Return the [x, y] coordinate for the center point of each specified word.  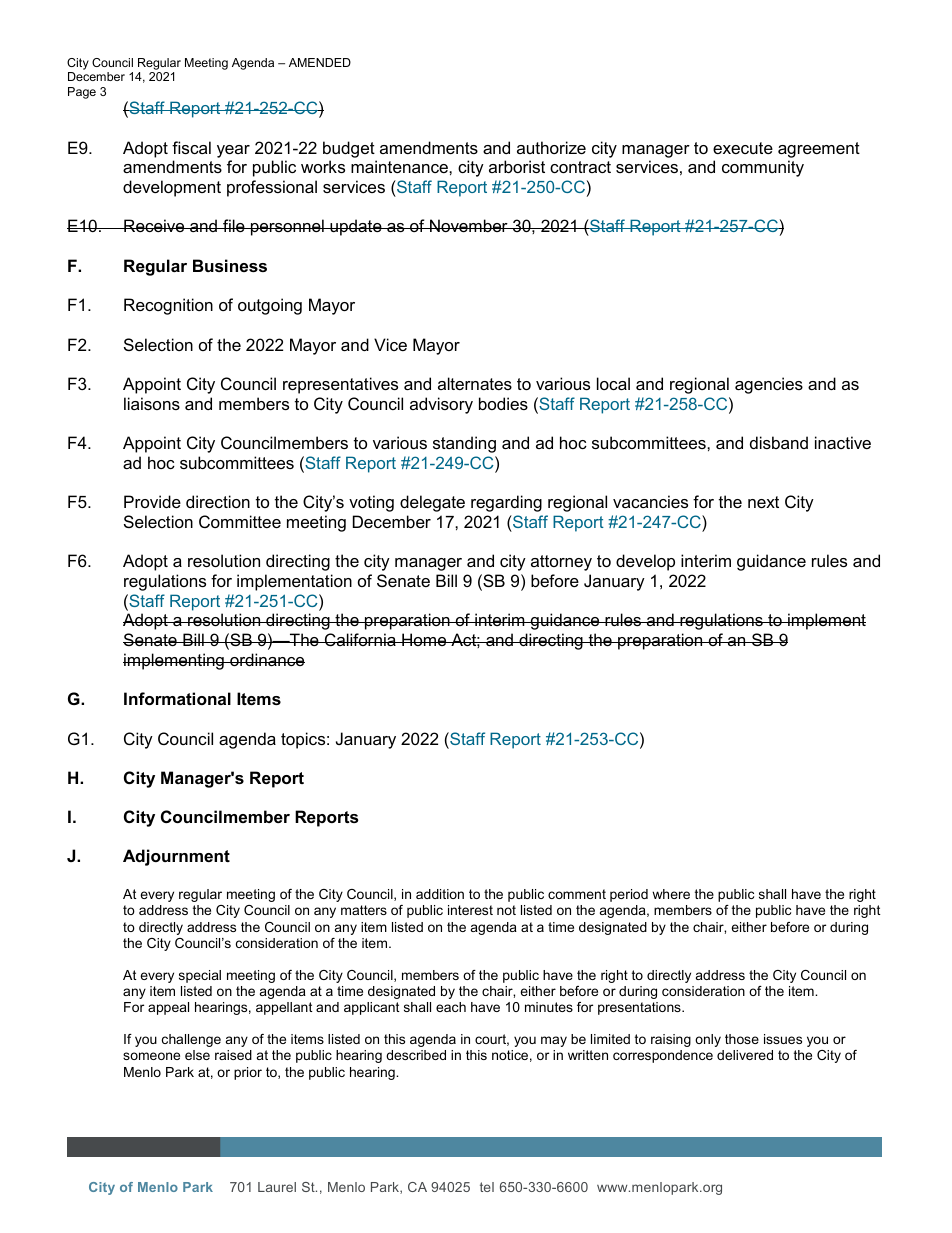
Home [424, 639]
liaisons [152, 403]
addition [440, 894]
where [671, 894]
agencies [769, 385]
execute [743, 148]
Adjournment [176, 857]
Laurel [277, 1187]
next [763, 502]
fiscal [191, 147]
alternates [475, 383]
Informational [177, 698]
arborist [517, 166]
